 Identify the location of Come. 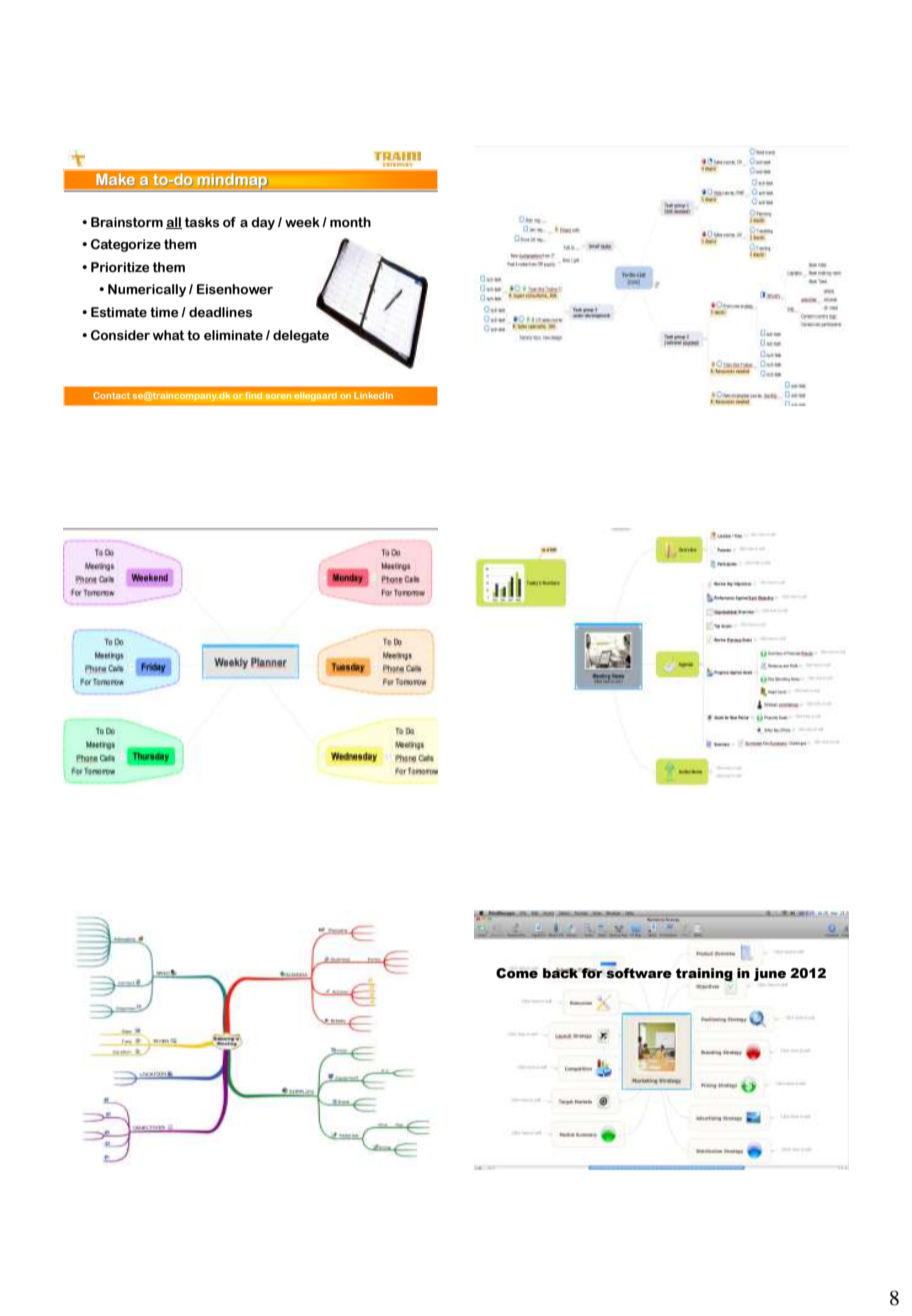
(517, 973).
